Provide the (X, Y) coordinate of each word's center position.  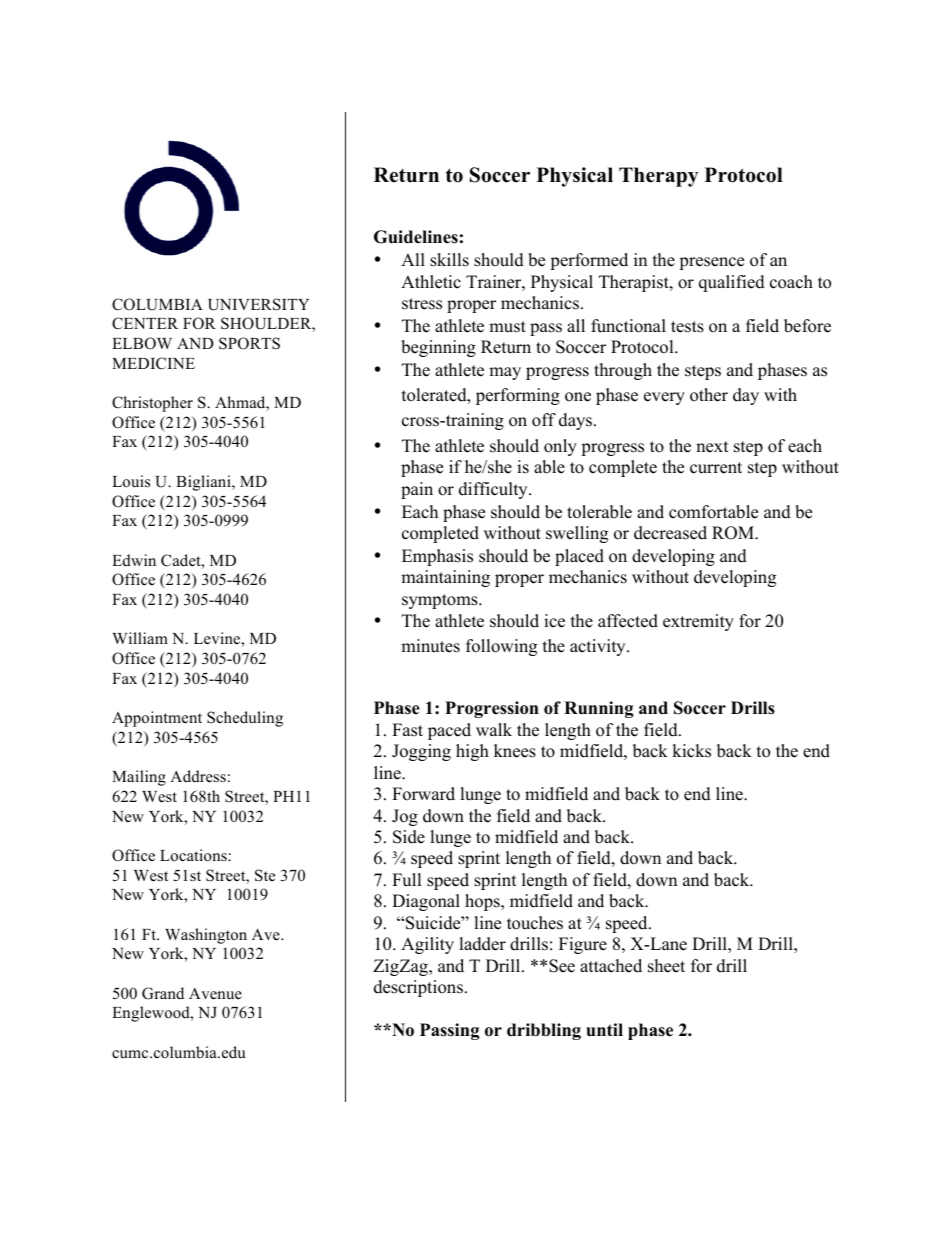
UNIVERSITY (258, 304)
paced (449, 731)
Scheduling (245, 719)
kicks (691, 751)
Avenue (215, 994)
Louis (131, 481)
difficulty (494, 490)
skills (449, 260)
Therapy (658, 177)
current (716, 468)
